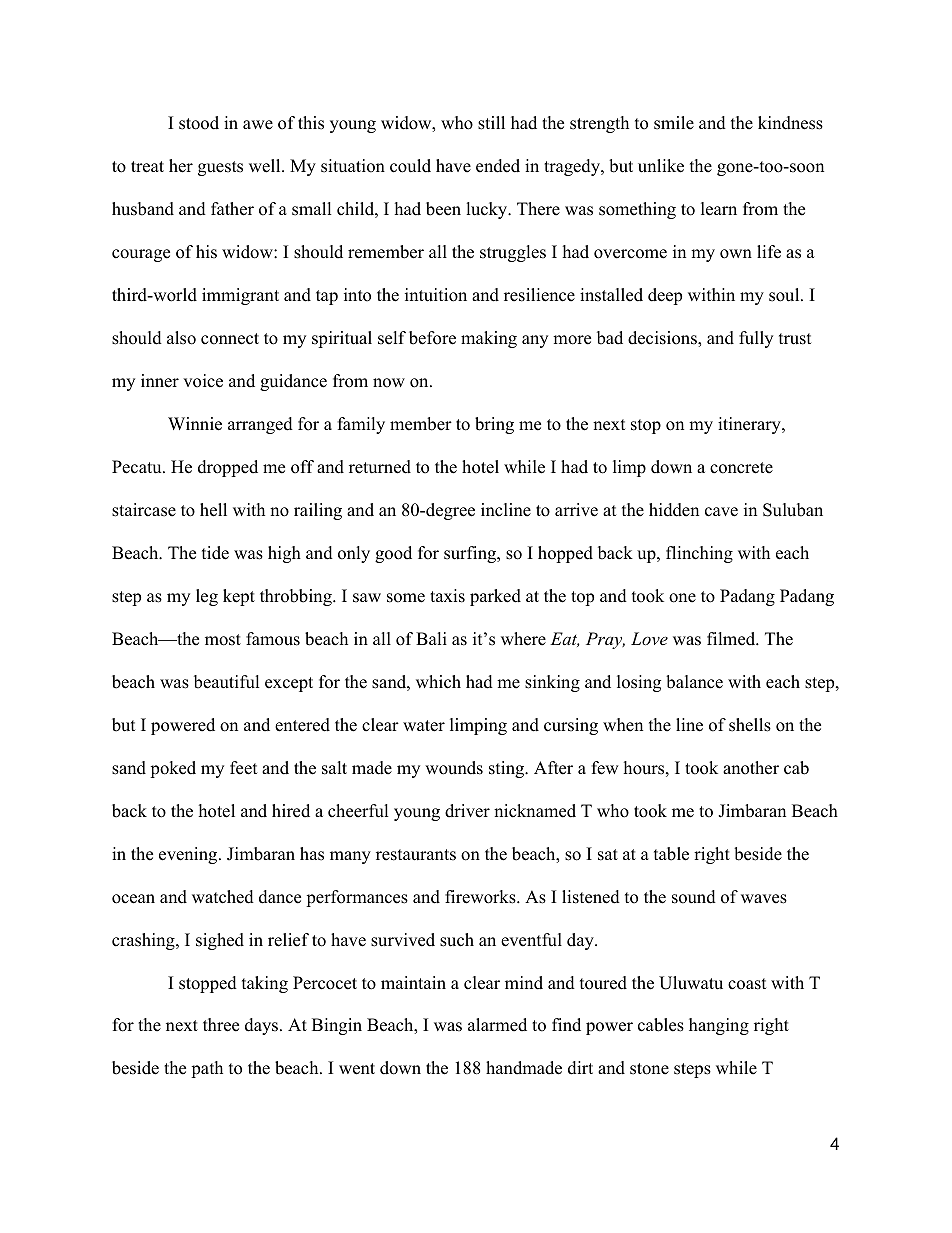 This document has width=952, height=1233. I want to click on alarmed, so click(497, 1025).
